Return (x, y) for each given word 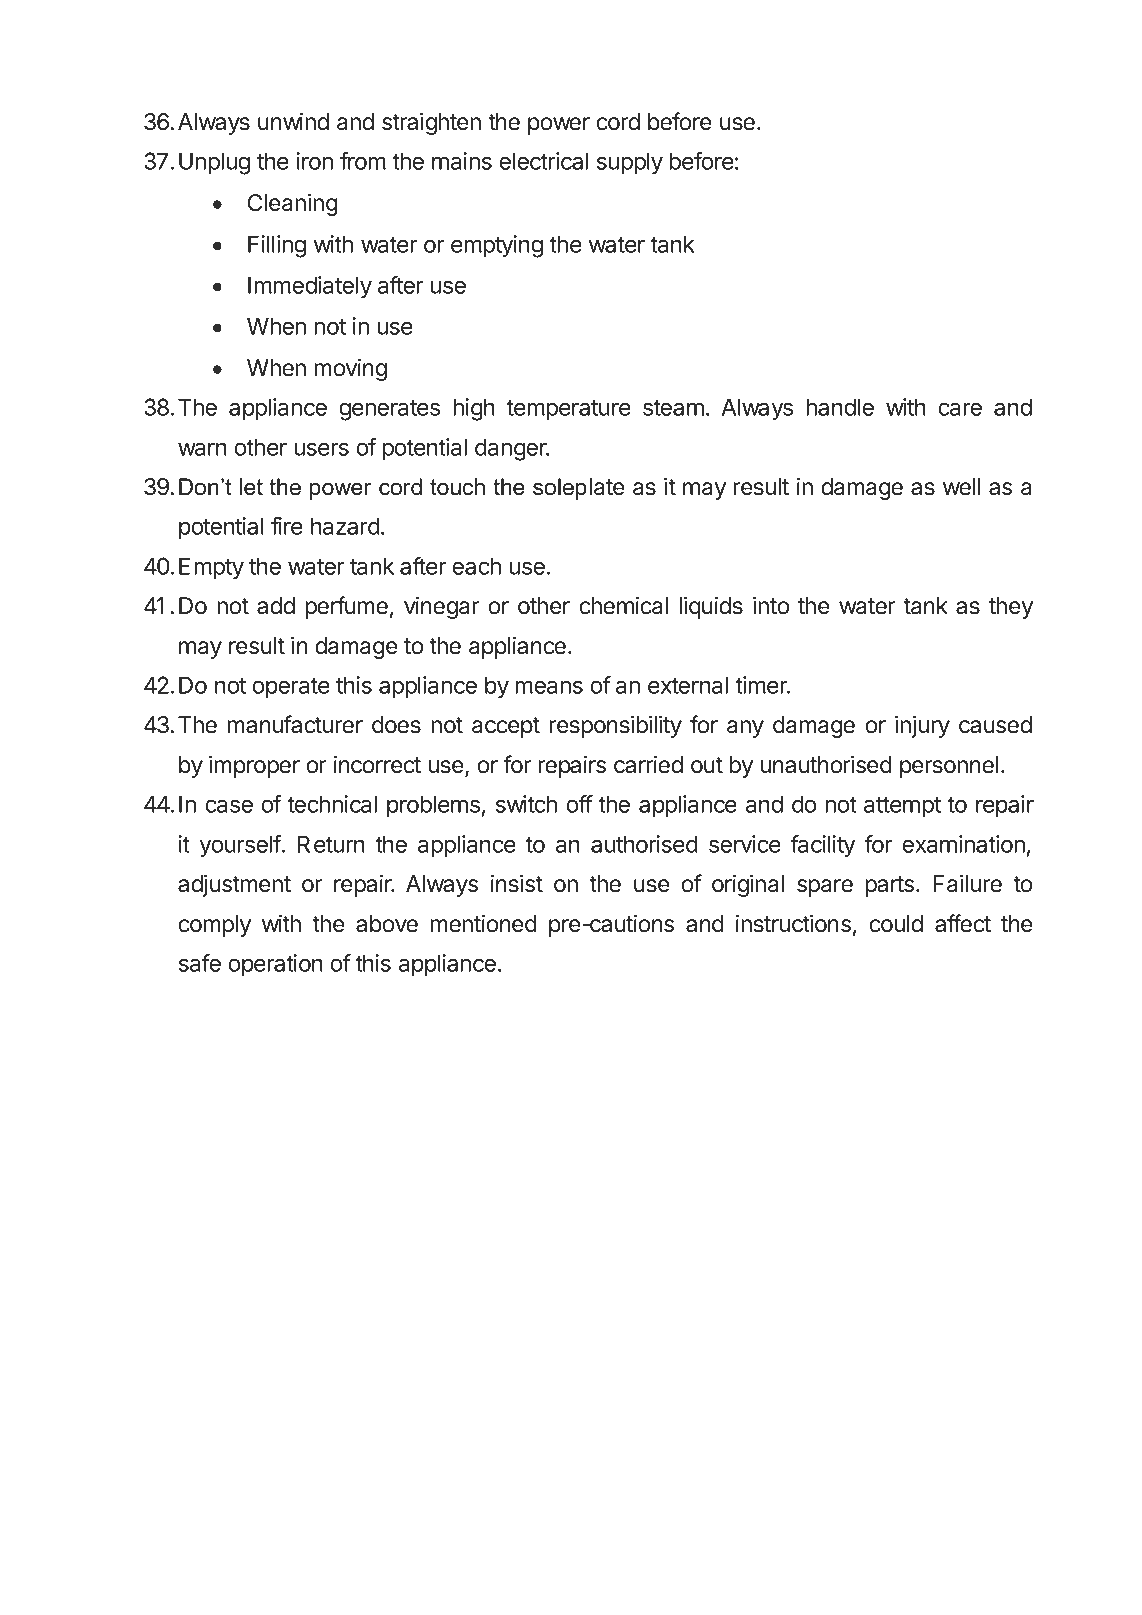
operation (275, 965)
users (321, 449)
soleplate (579, 489)
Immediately (310, 287)
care (960, 409)
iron (315, 161)
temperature (568, 410)
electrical (543, 161)
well (961, 487)
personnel (949, 767)
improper (254, 766)
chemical (623, 605)
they (1011, 608)
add (276, 606)
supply (630, 163)
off (579, 804)
